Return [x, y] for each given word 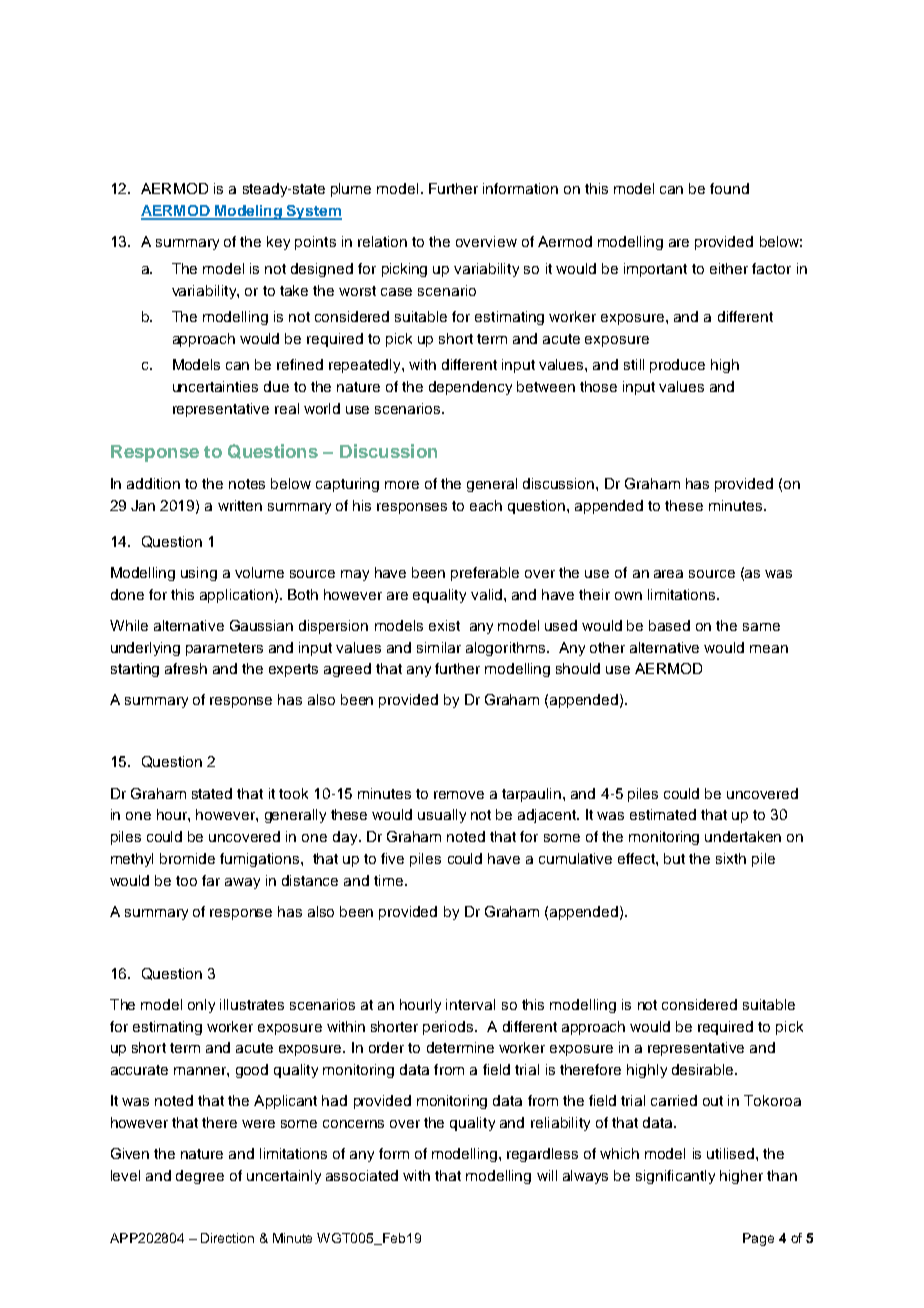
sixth [731, 858]
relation [382, 241]
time [388, 880]
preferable [485, 574]
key [278, 243]
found [729, 188]
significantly [675, 1177]
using [199, 574]
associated [362, 1175]
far [211, 880]
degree [200, 1177]
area [668, 574]
